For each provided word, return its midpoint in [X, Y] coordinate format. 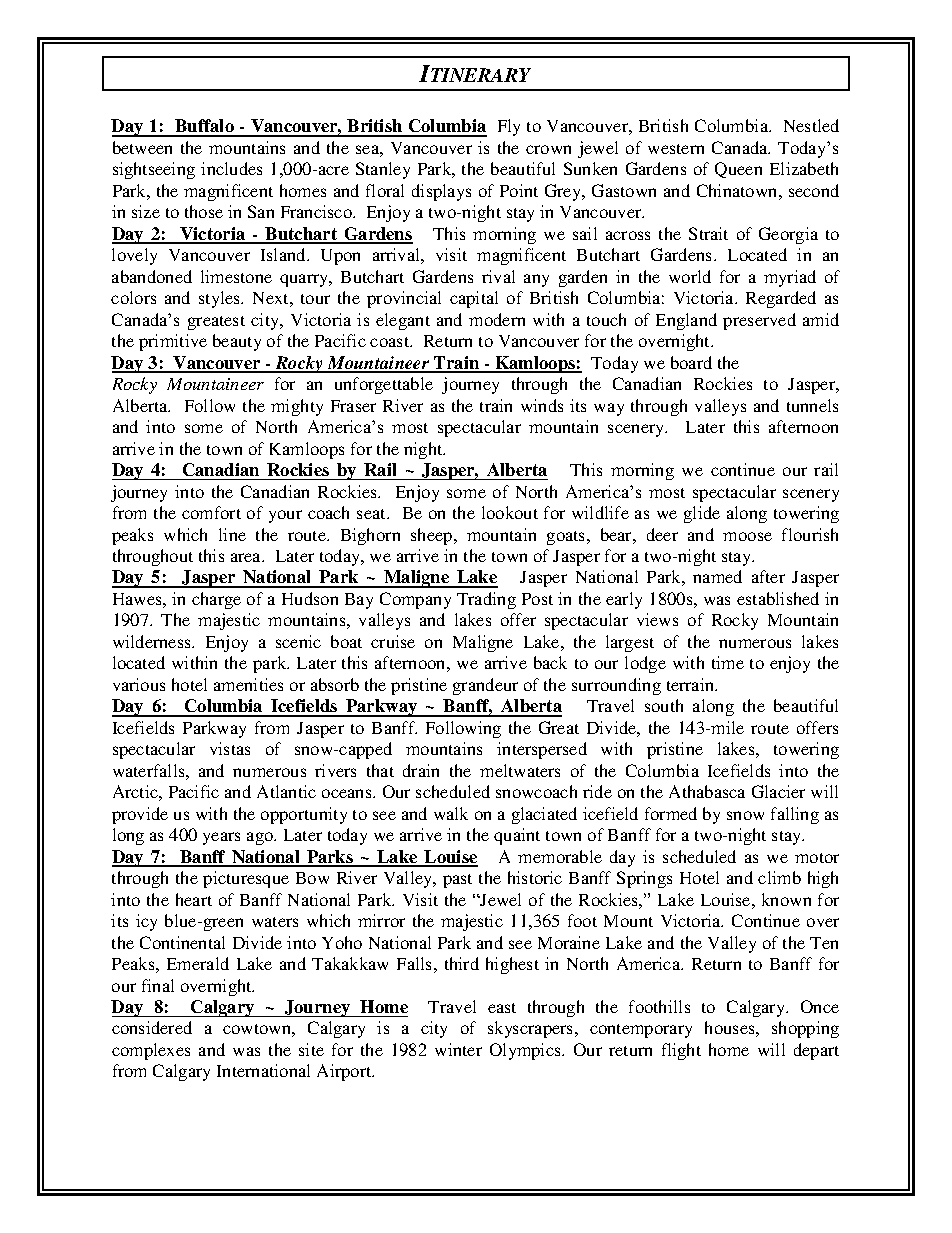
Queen [738, 170]
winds [542, 405]
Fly [509, 127]
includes [231, 168]
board [691, 362]
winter [458, 1049]
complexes [151, 1051]
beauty [237, 342]
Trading [486, 600]
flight [681, 1051]
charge [216, 600]
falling [795, 815]
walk [451, 813]
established [778, 598]
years [221, 838]
